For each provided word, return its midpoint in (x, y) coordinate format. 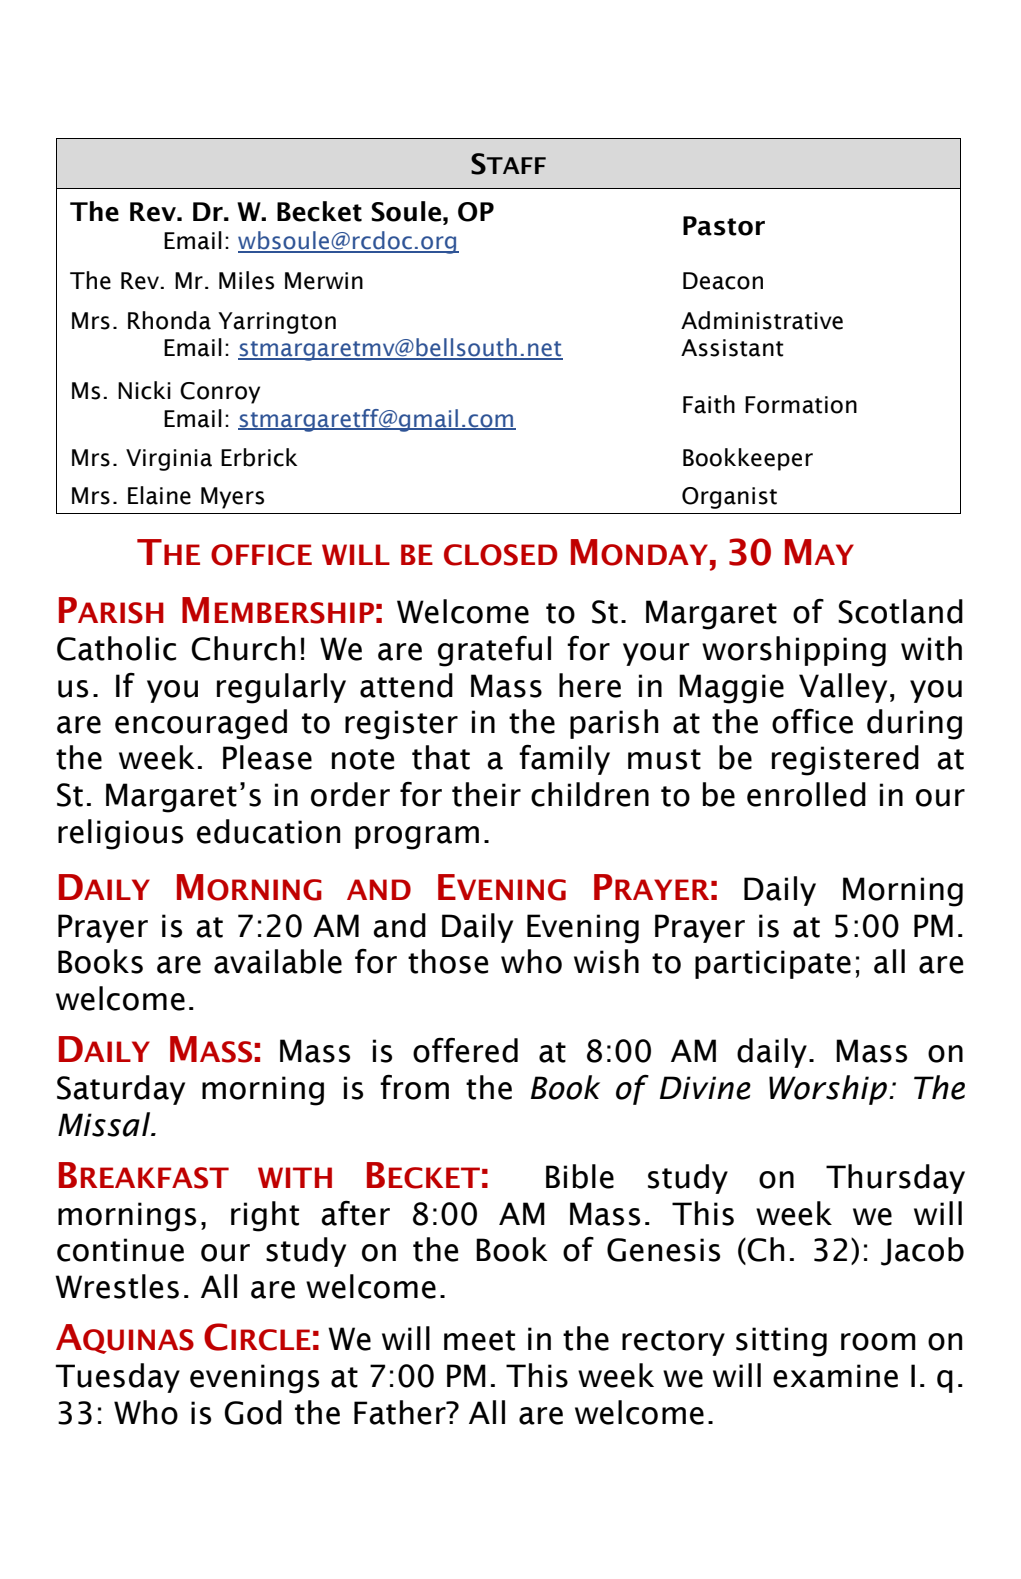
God (253, 1412)
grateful (494, 651)
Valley (843, 688)
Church (243, 648)
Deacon (723, 281)
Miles (246, 280)
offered (465, 1050)
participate (773, 964)
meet (479, 1340)
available (278, 961)
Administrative (762, 320)
